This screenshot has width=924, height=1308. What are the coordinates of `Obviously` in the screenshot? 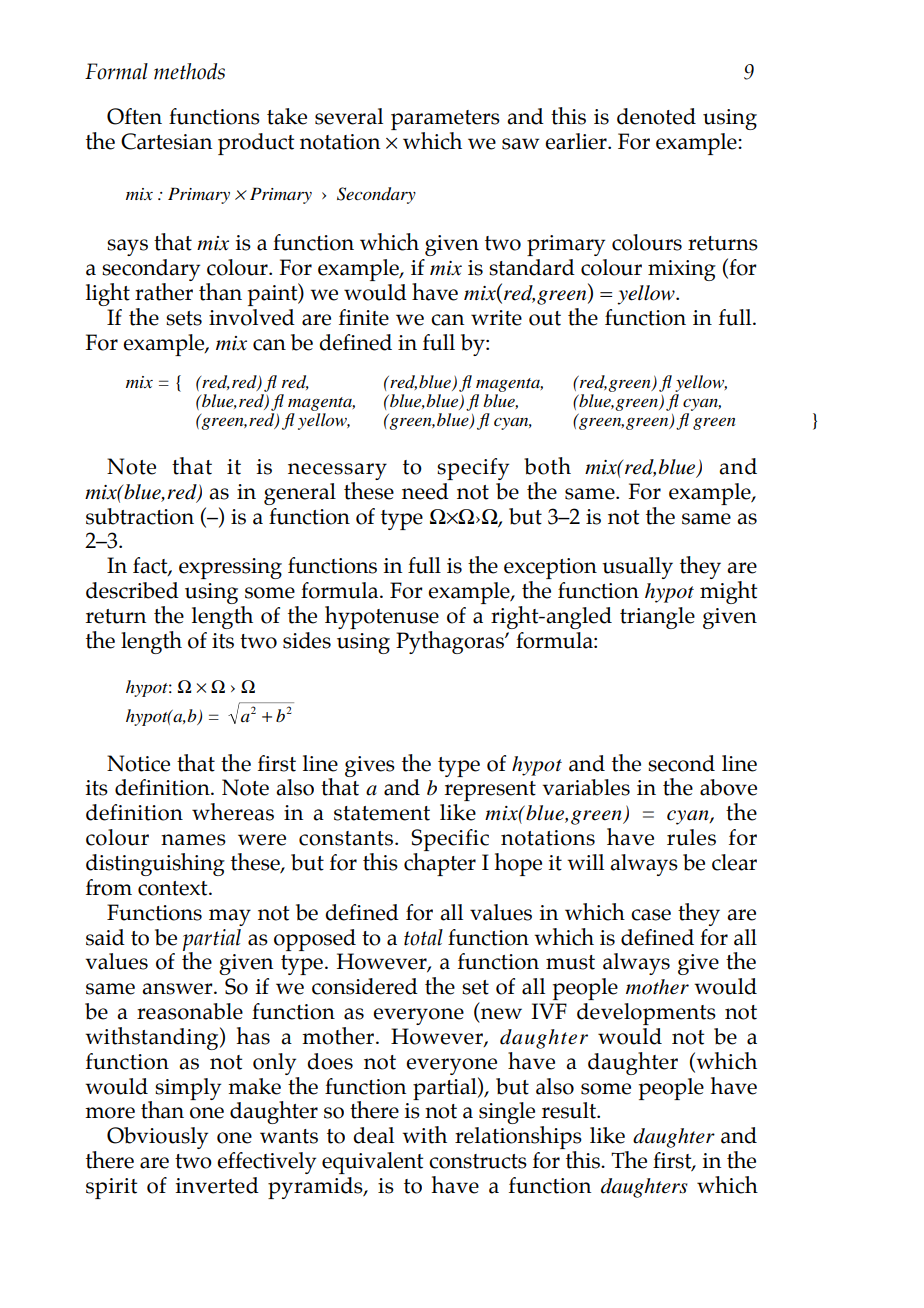 It's located at (157, 1138).
